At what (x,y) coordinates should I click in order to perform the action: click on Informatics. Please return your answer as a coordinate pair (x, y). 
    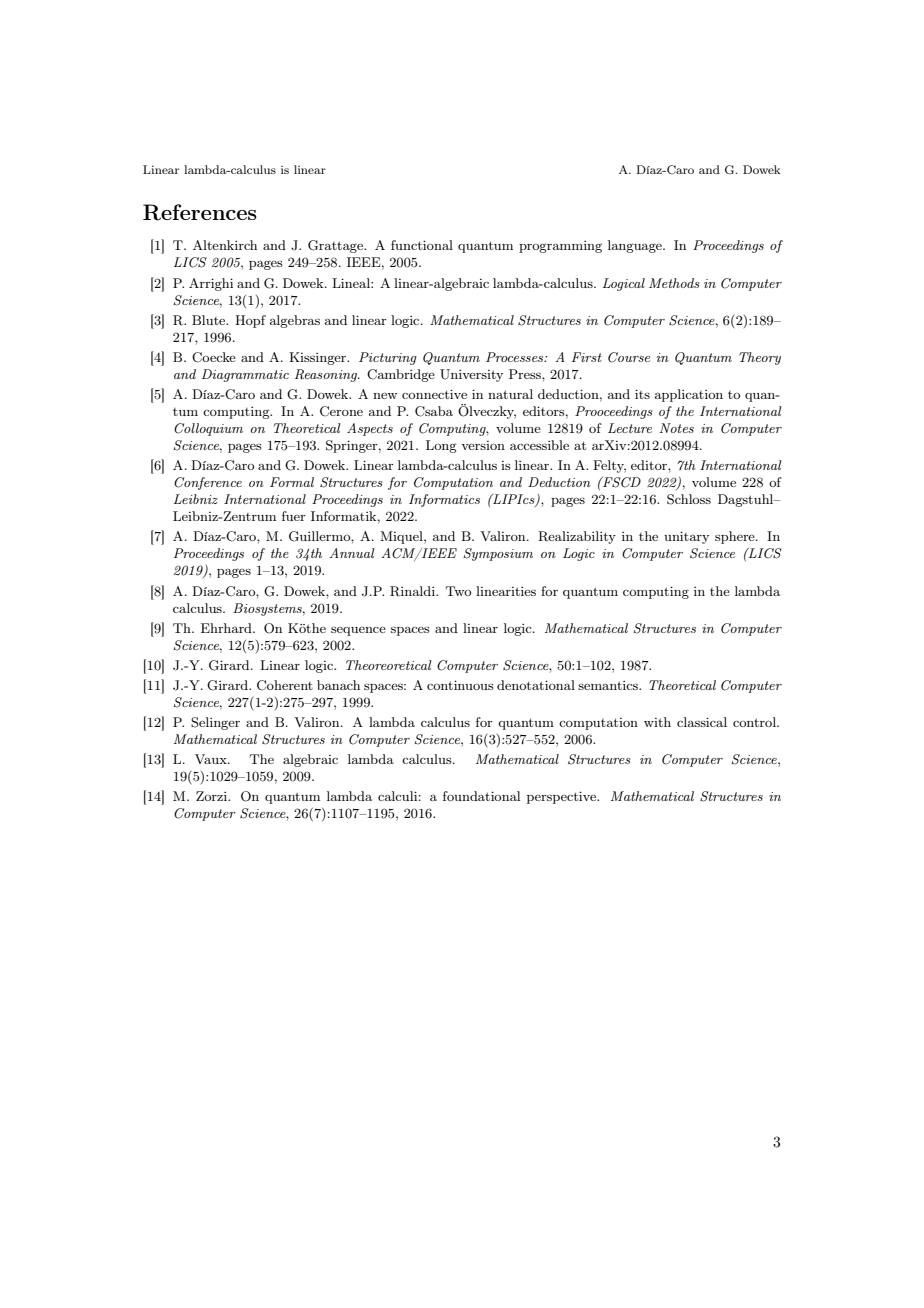
    Looking at the image, I should click on (444, 500).
